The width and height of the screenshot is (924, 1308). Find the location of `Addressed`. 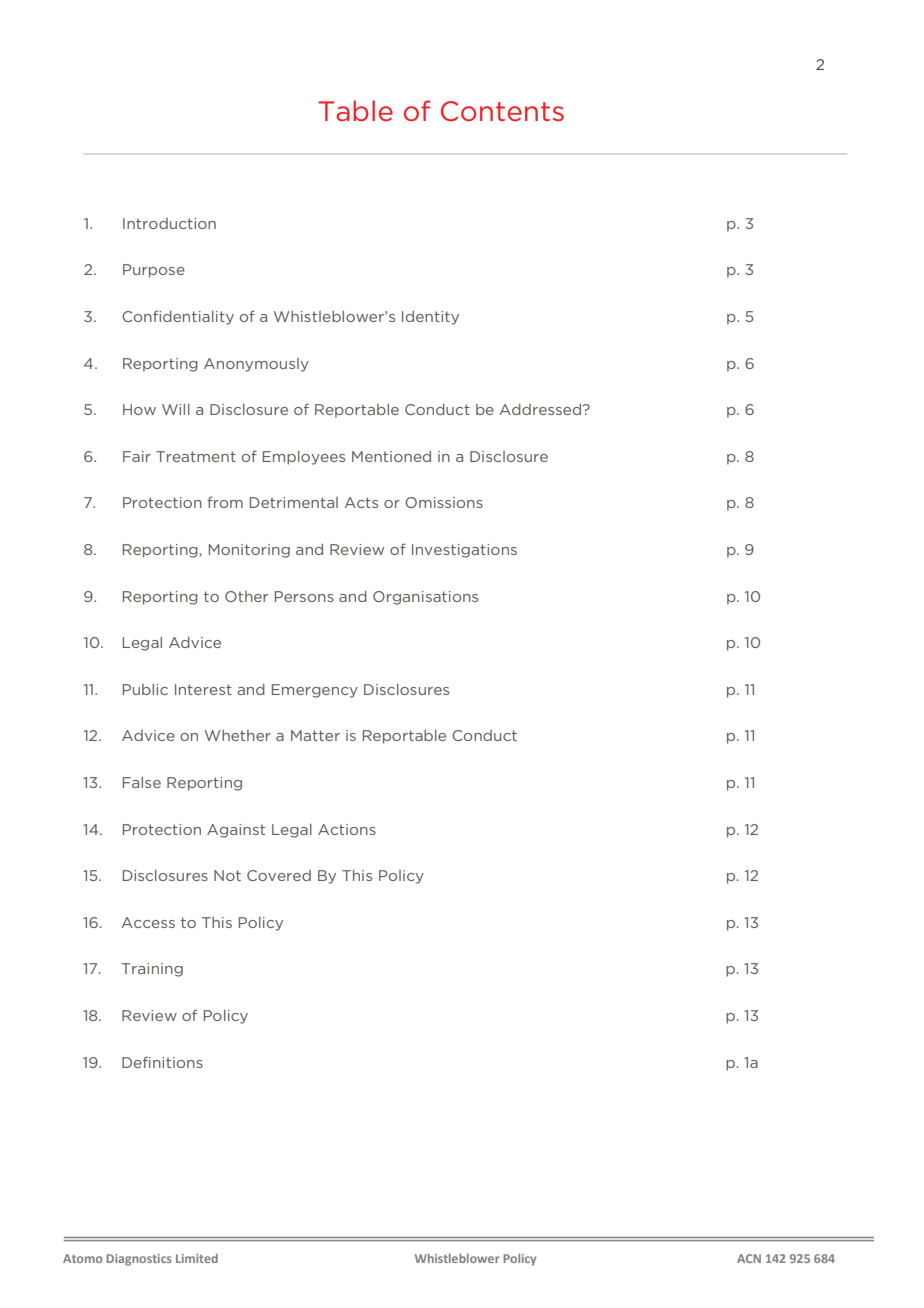

Addressed is located at coordinates (541, 409).
